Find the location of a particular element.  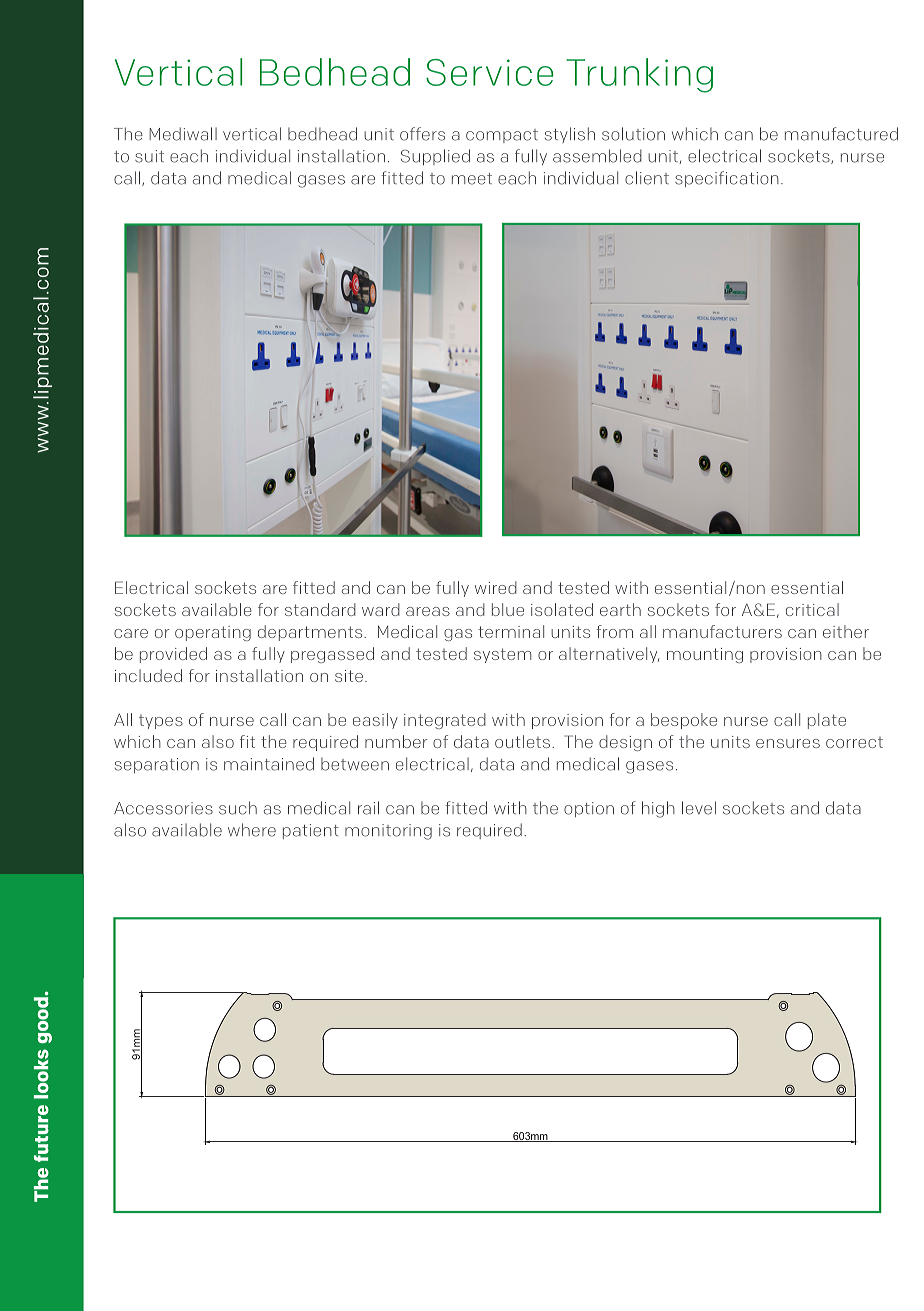

manufacturers is located at coordinates (722, 631).
